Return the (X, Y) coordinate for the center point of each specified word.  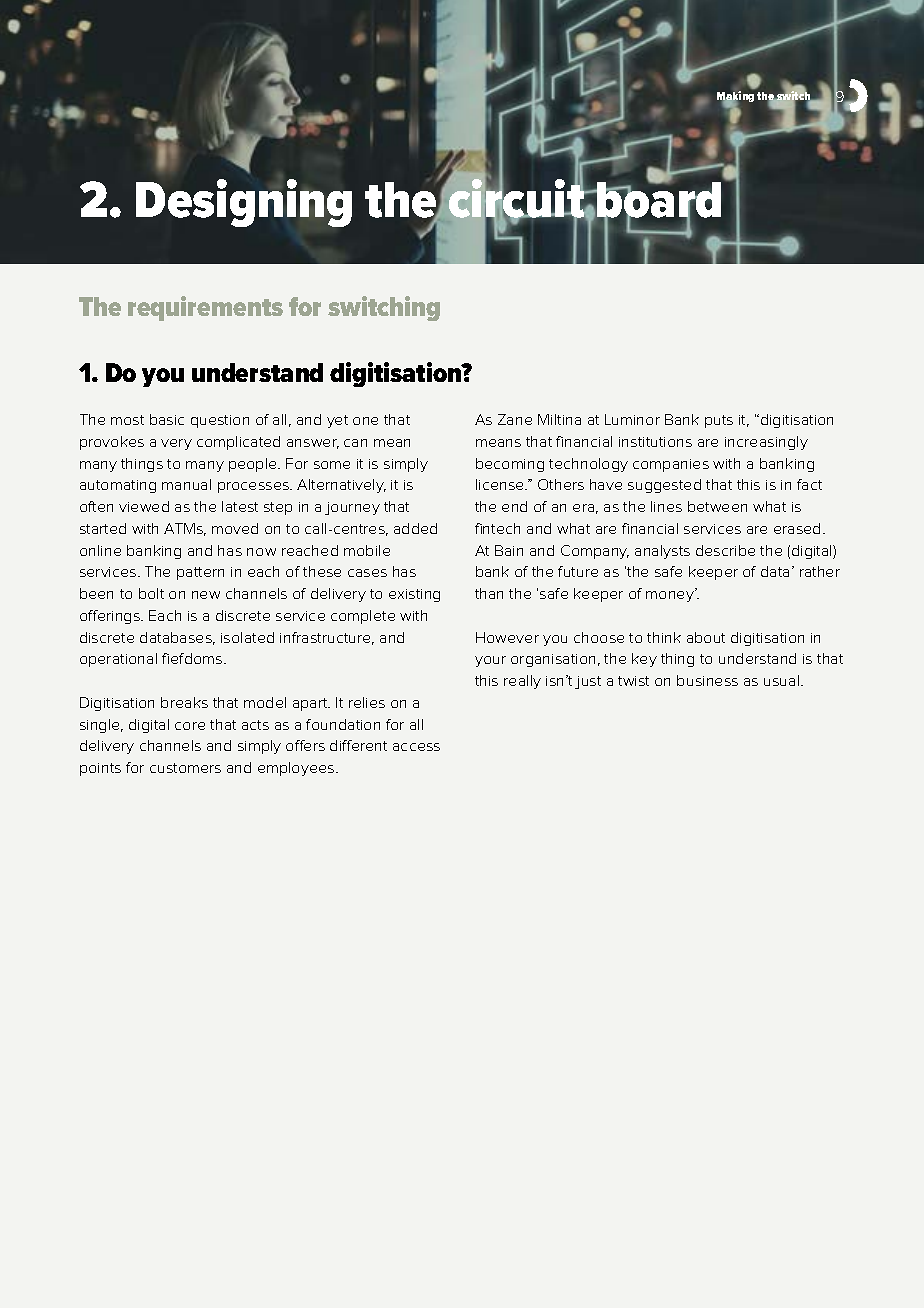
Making (735, 98)
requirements (205, 308)
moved (235, 528)
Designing (244, 203)
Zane (515, 419)
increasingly (766, 443)
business (707, 680)
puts (719, 421)
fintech (497, 528)
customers (185, 768)
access (416, 747)
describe (725, 550)
